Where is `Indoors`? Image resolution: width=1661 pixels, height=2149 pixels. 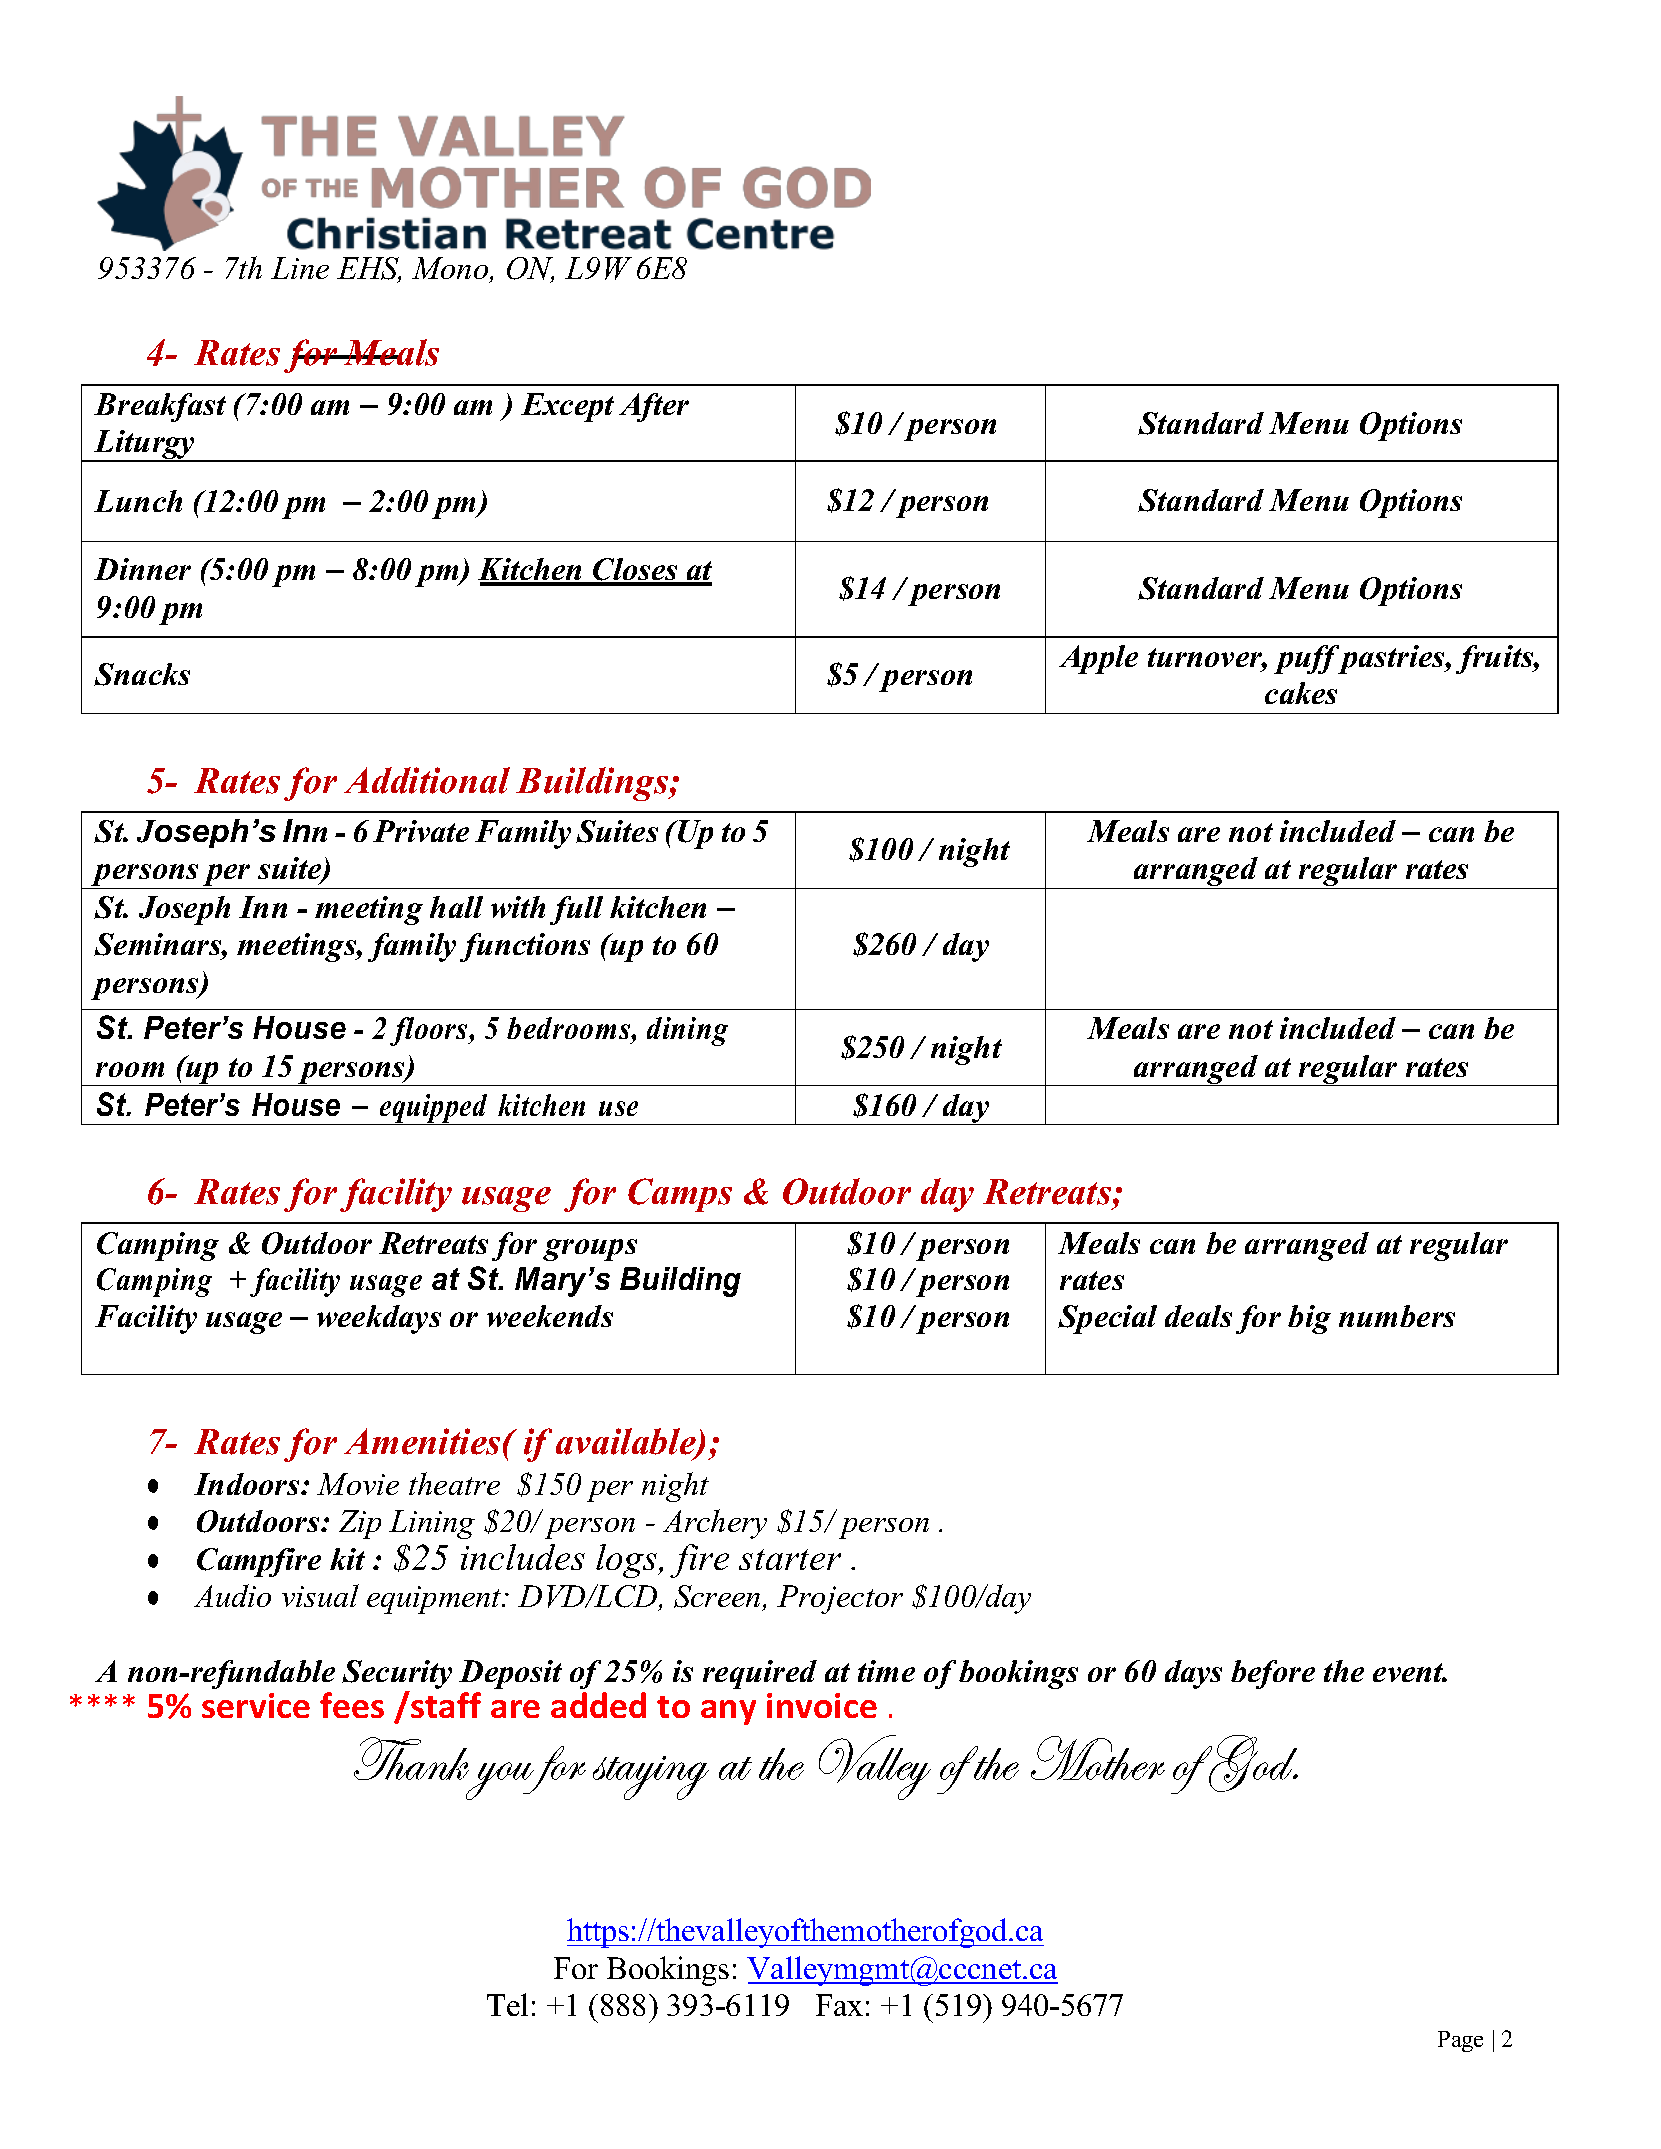 Indoors is located at coordinates (248, 1484).
